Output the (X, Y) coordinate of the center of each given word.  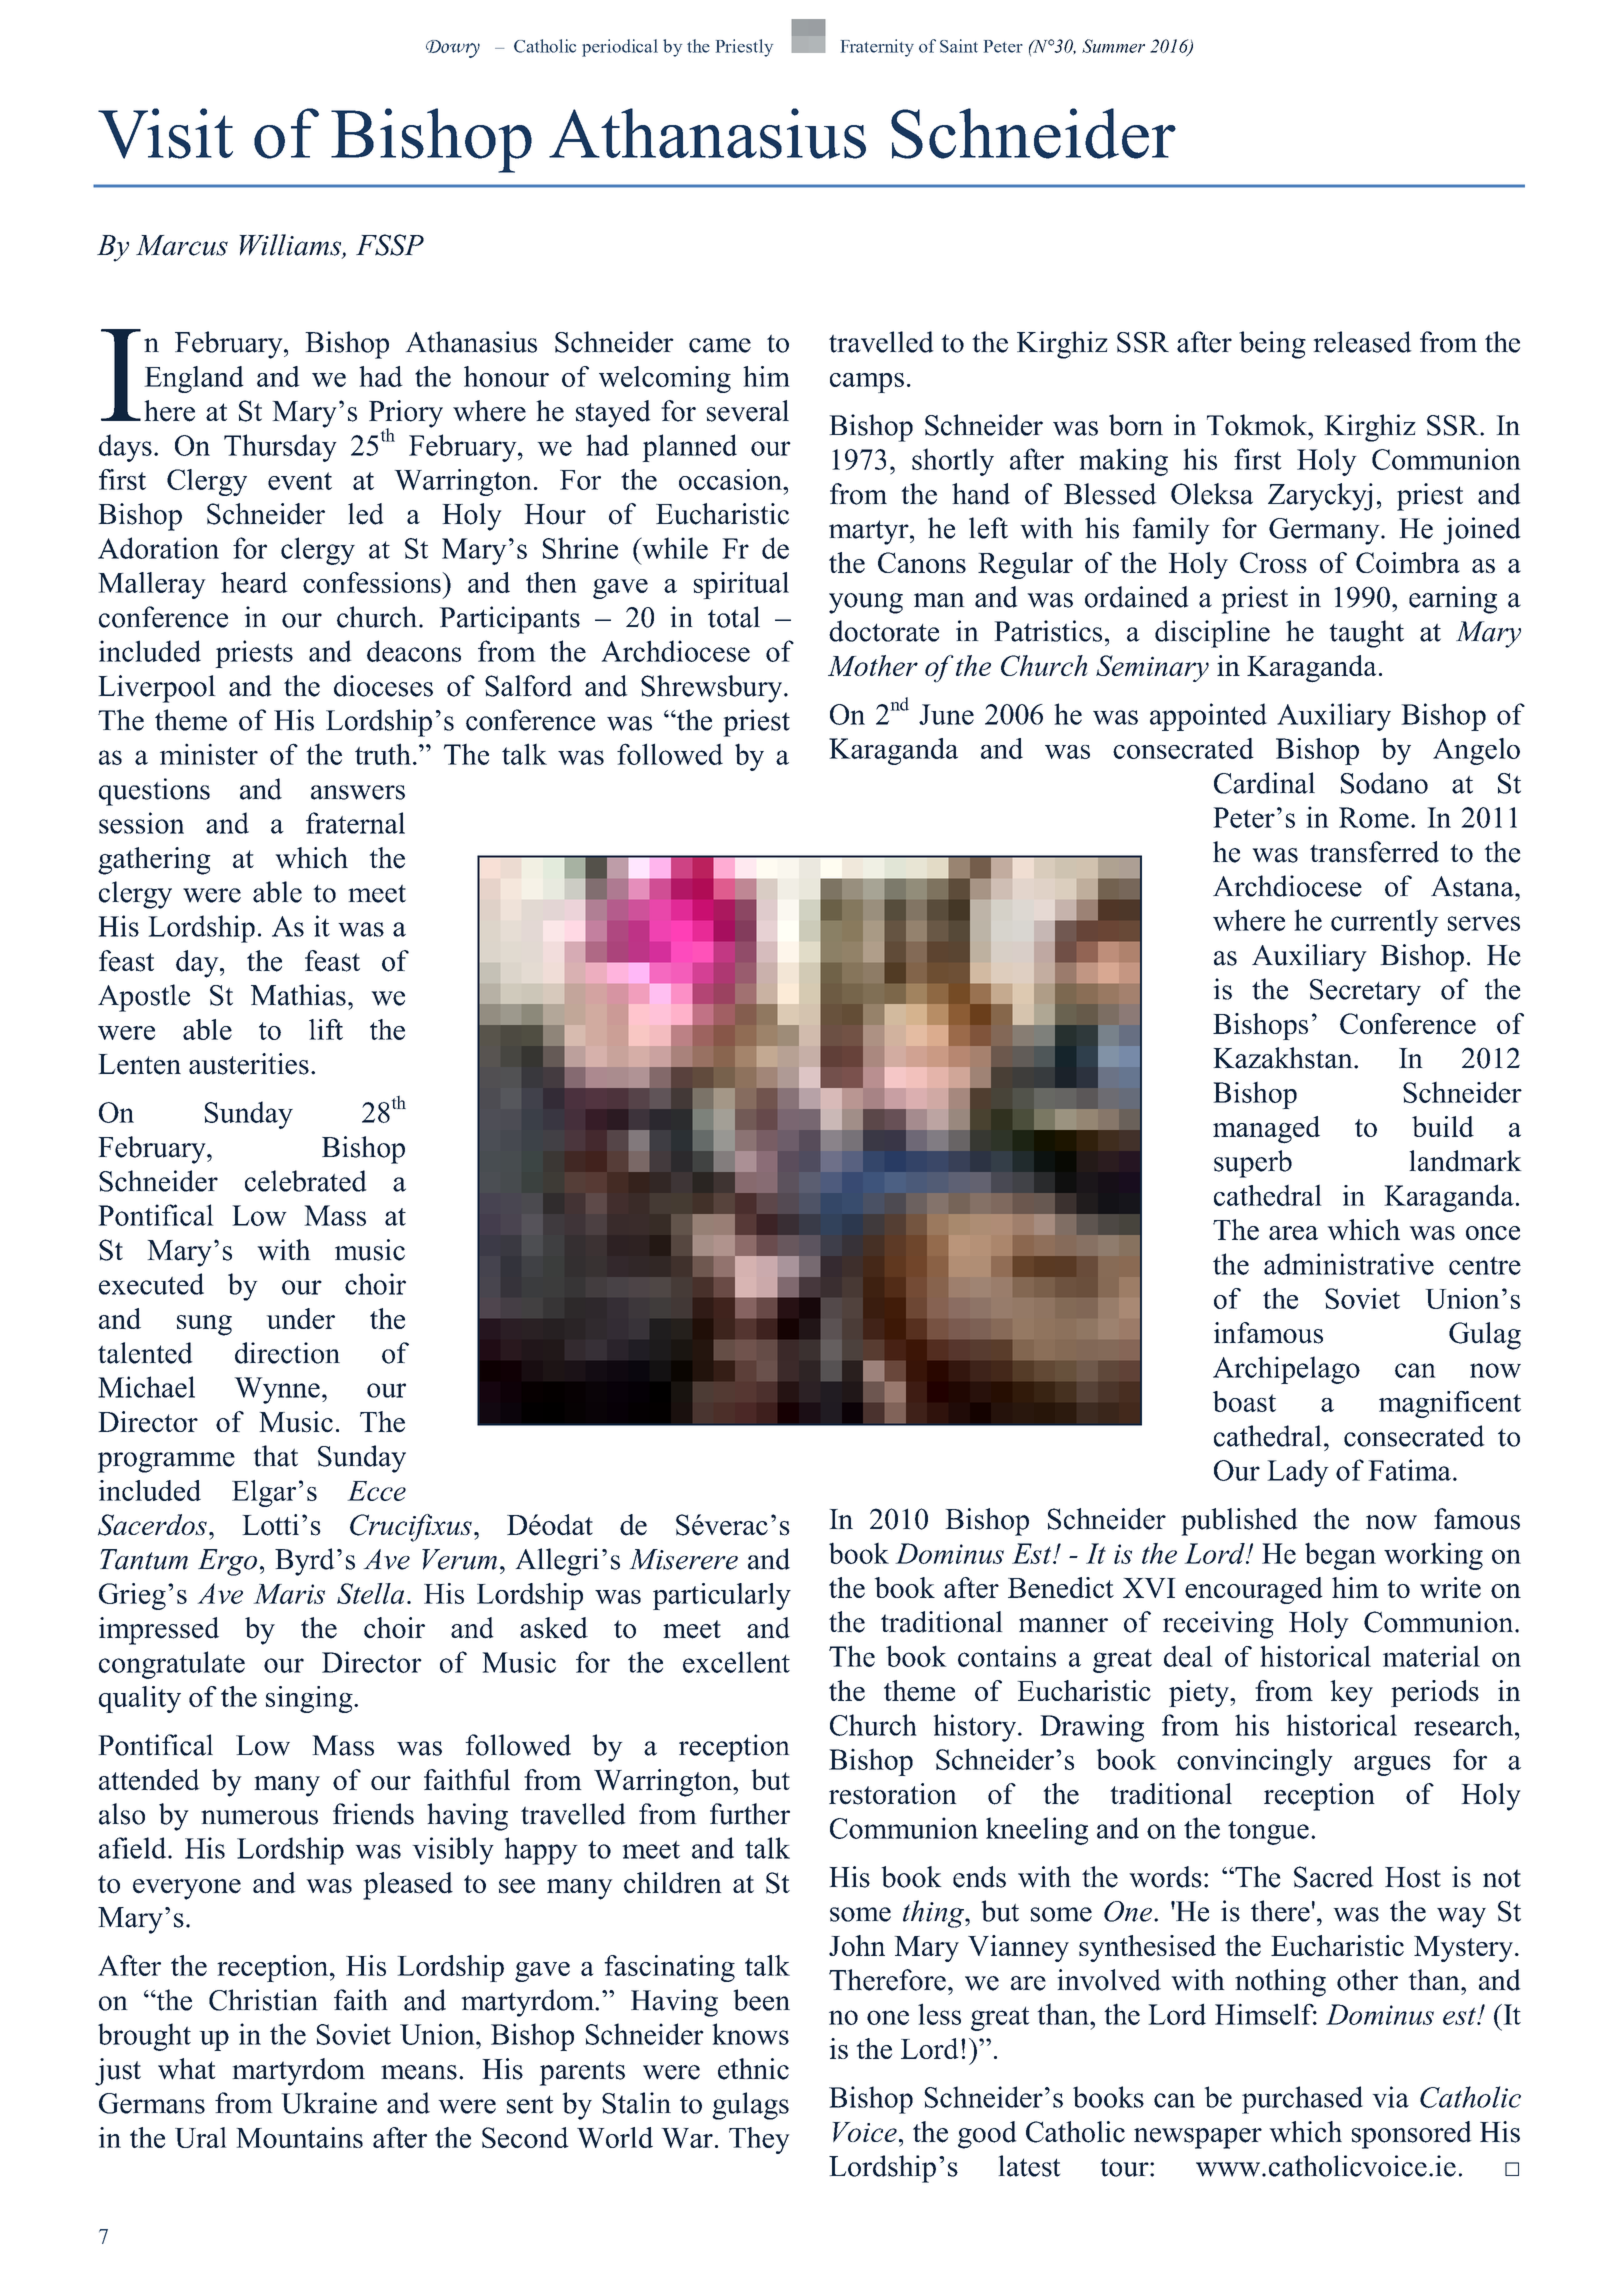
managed (1266, 1130)
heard (254, 582)
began (1340, 1556)
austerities (249, 1064)
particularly (722, 1596)
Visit (165, 133)
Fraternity (877, 48)
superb (1253, 1164)
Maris (289, 1594)
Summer (1113, 46)
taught (1366, 634)
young (866, 603)
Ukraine (329, 2103)
